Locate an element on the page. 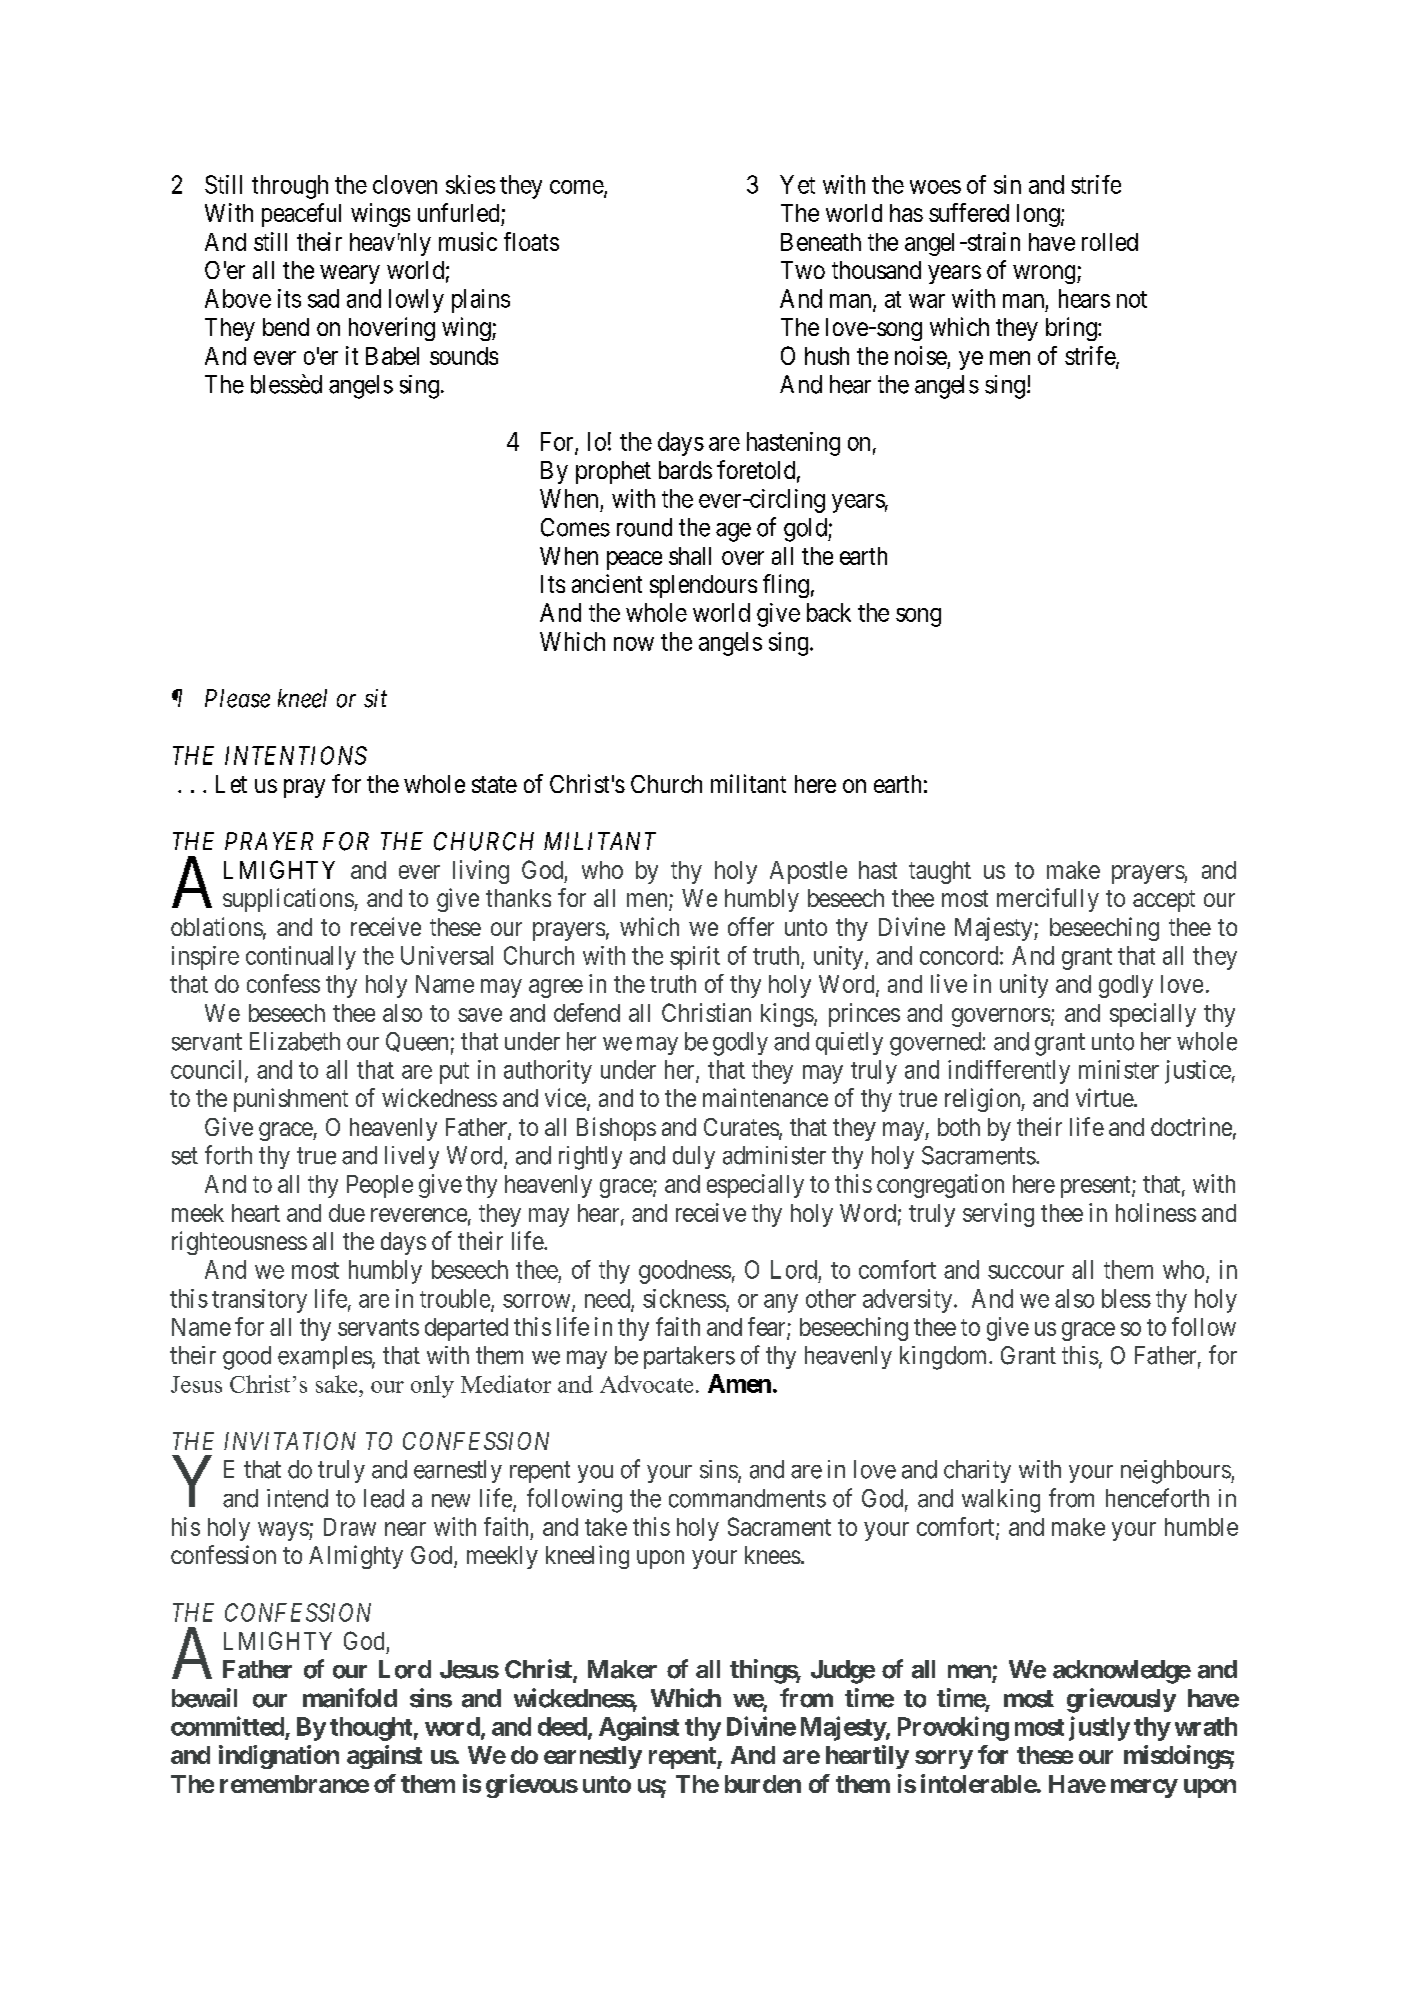 This image has height=1991, width=1407. present is located at coordinates (1097, 1187).
